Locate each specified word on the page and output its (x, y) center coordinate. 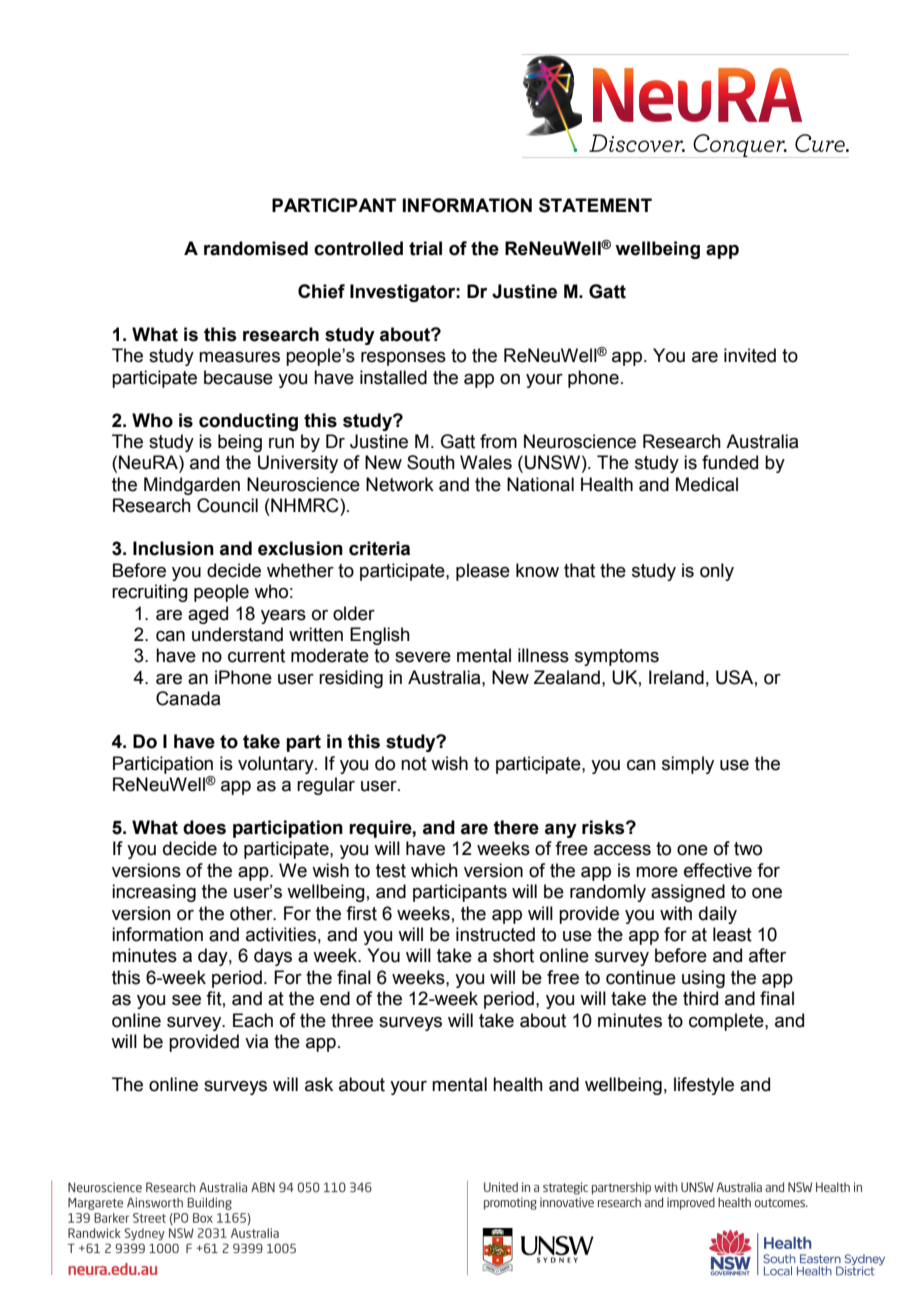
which (434, 870)
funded (730, 462)
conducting (248, 422)
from (498, 441)
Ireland (676, 677)
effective (718, 870)
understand (237, 634)
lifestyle (704, 1086)
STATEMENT (595, 205)
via (256, 1041)
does (204, 827)
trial (425, 248)
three (352, 1020)
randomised (256, 248)
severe (423, 657)
